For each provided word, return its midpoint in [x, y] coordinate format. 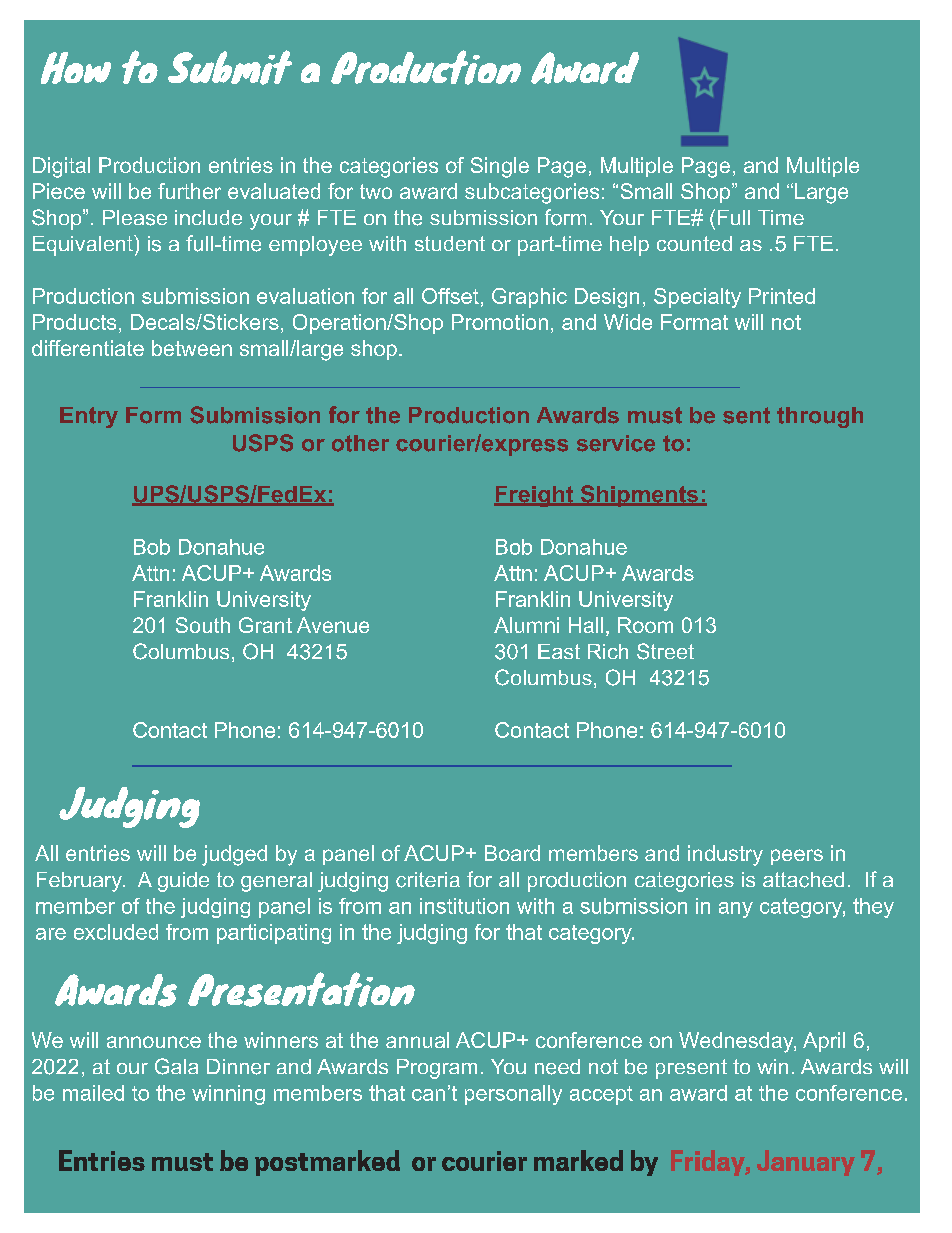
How [76, 68]
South [203, 625]
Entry [89, 417]
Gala [176, 1066]
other [360, 443]
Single [500, 167]
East [559, 651]
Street [665, 651]
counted [694, 243]
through [820, 417]
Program [437, 1069]
